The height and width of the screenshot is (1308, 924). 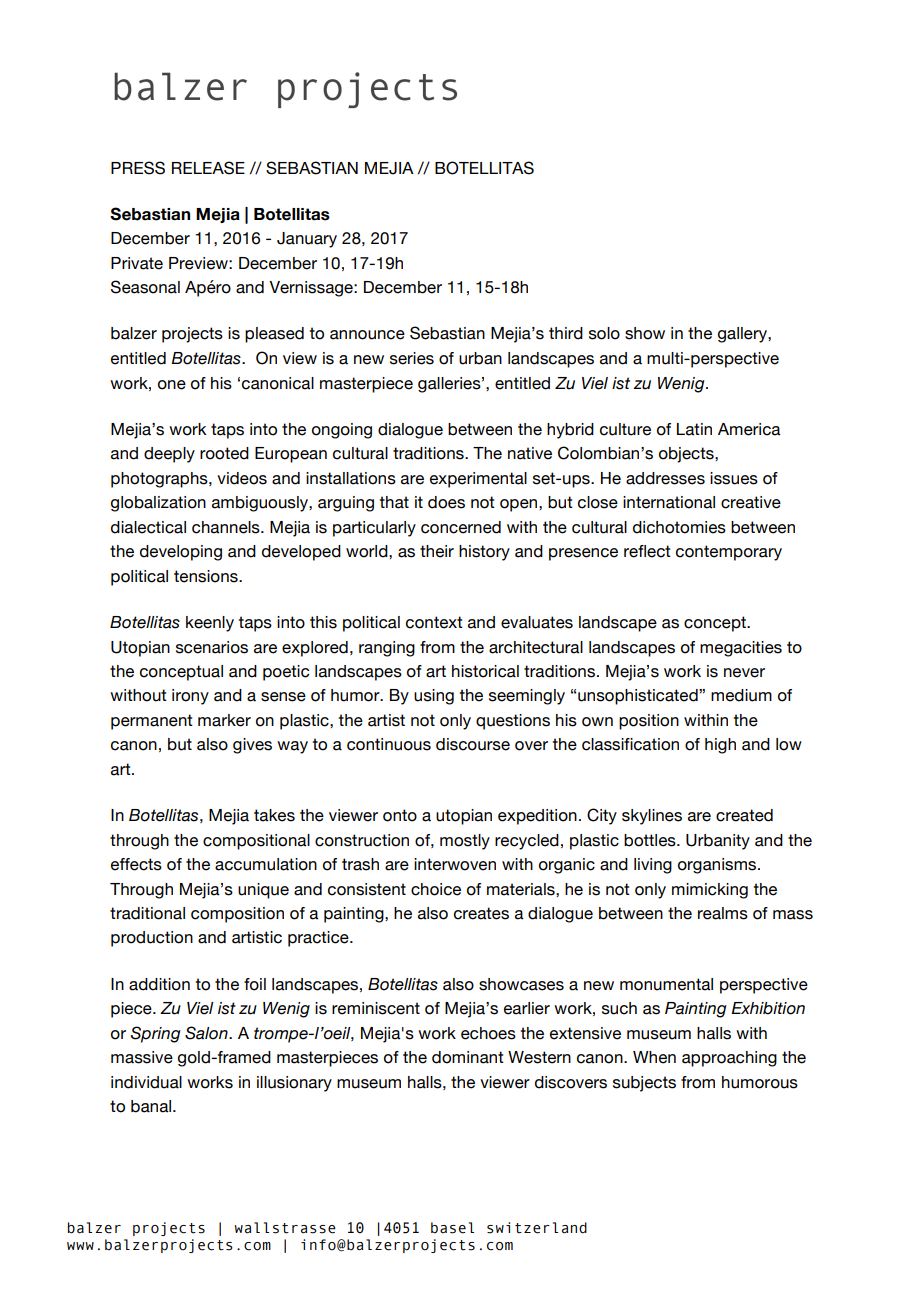 What do you see at coordinates (152, 1106) in the screenshot?
I see `banal` at bounding box center [152, 1106].
